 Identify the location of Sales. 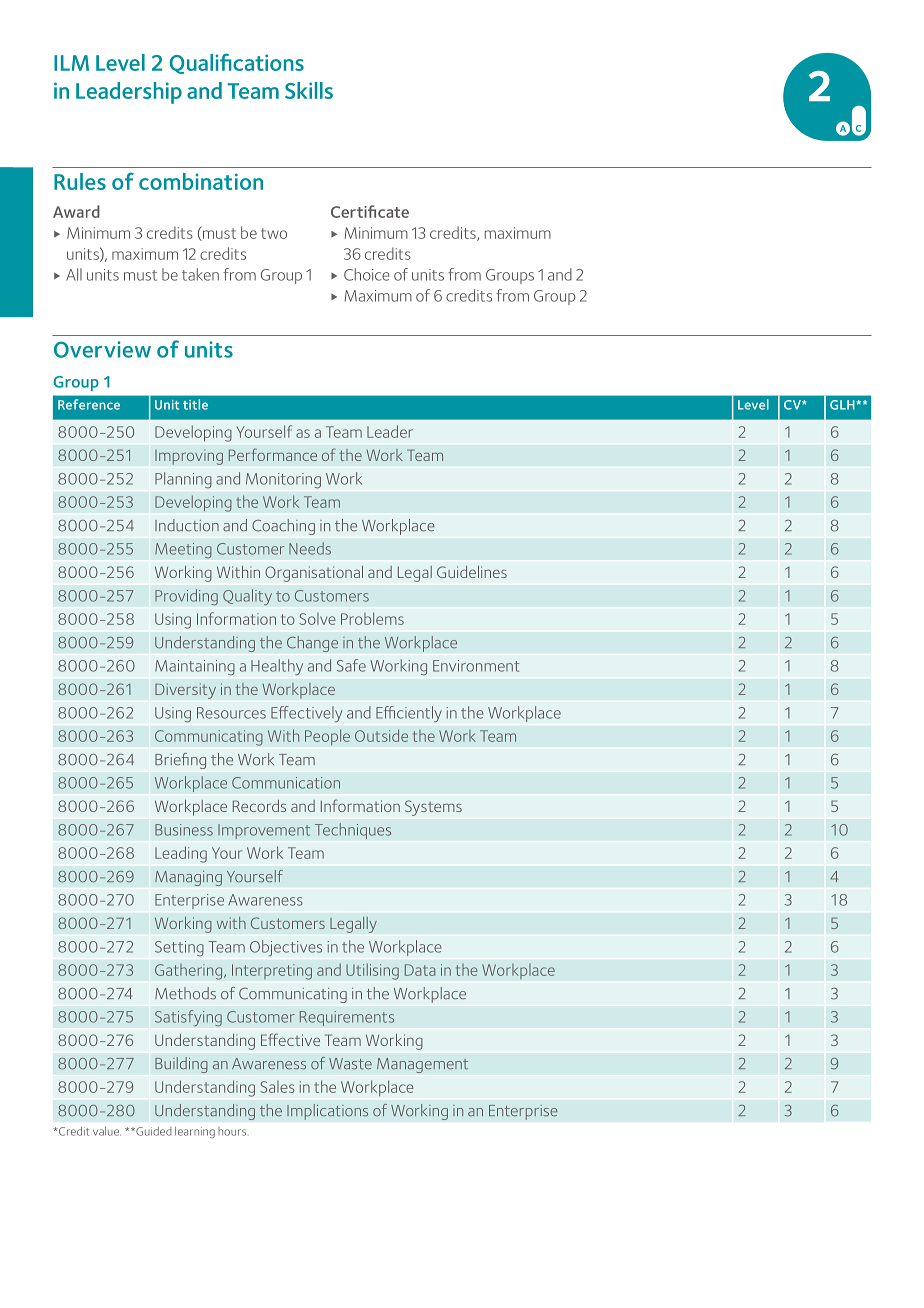
(277, 1087).
